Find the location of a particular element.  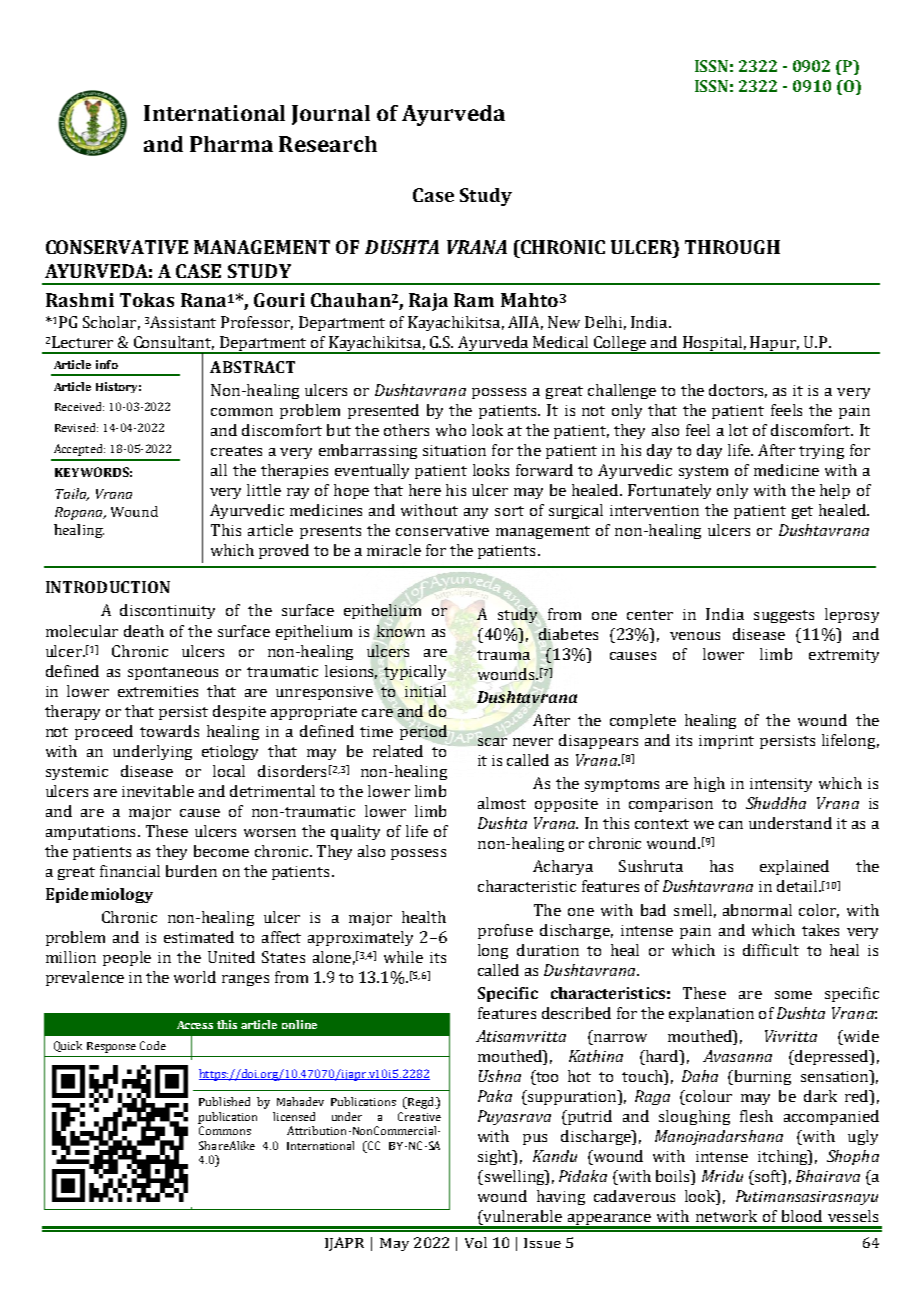

Vol is located at coordinates (476, 1242).
